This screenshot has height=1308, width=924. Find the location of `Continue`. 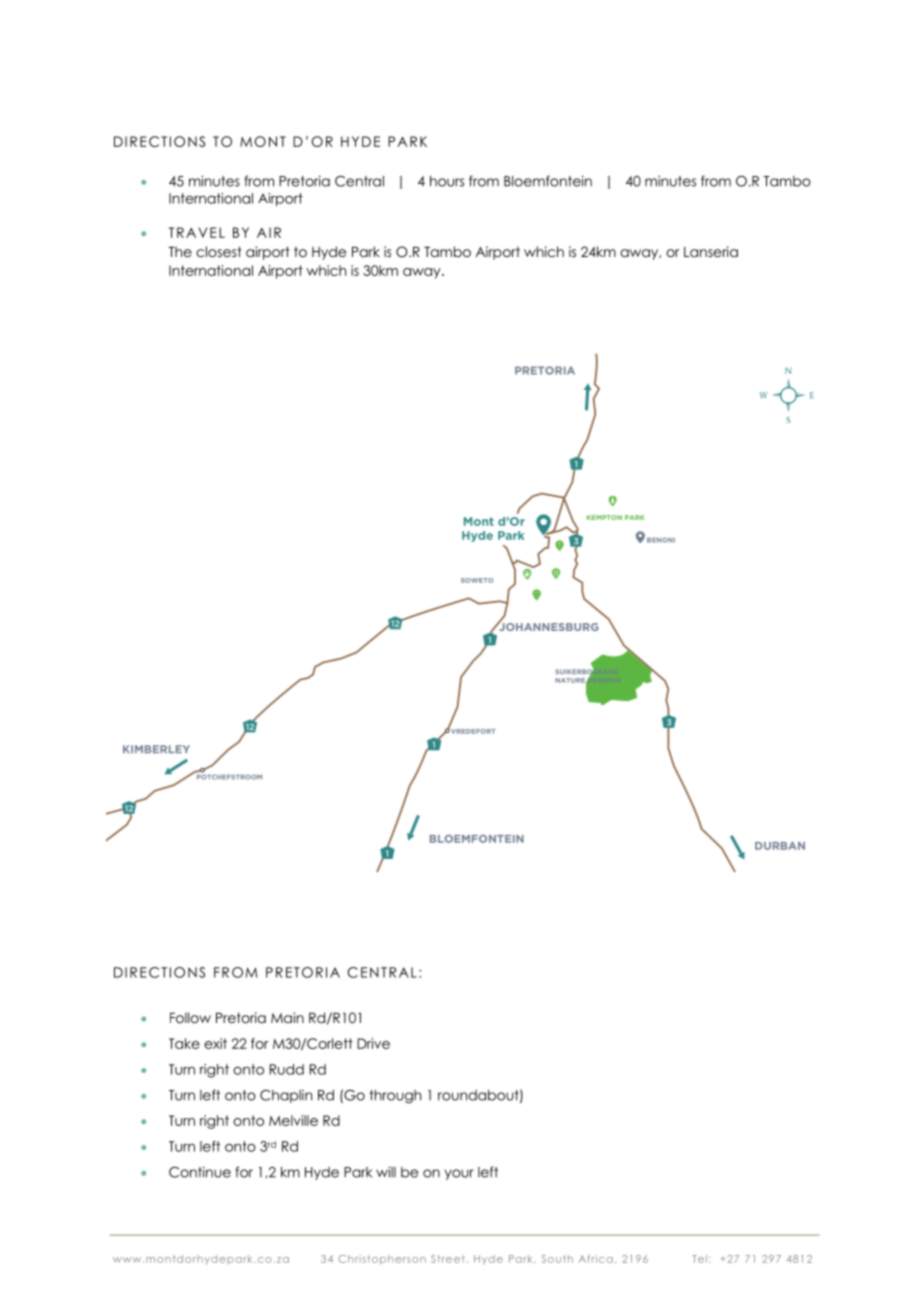

Continue is located at coordinates (200, 1172).
